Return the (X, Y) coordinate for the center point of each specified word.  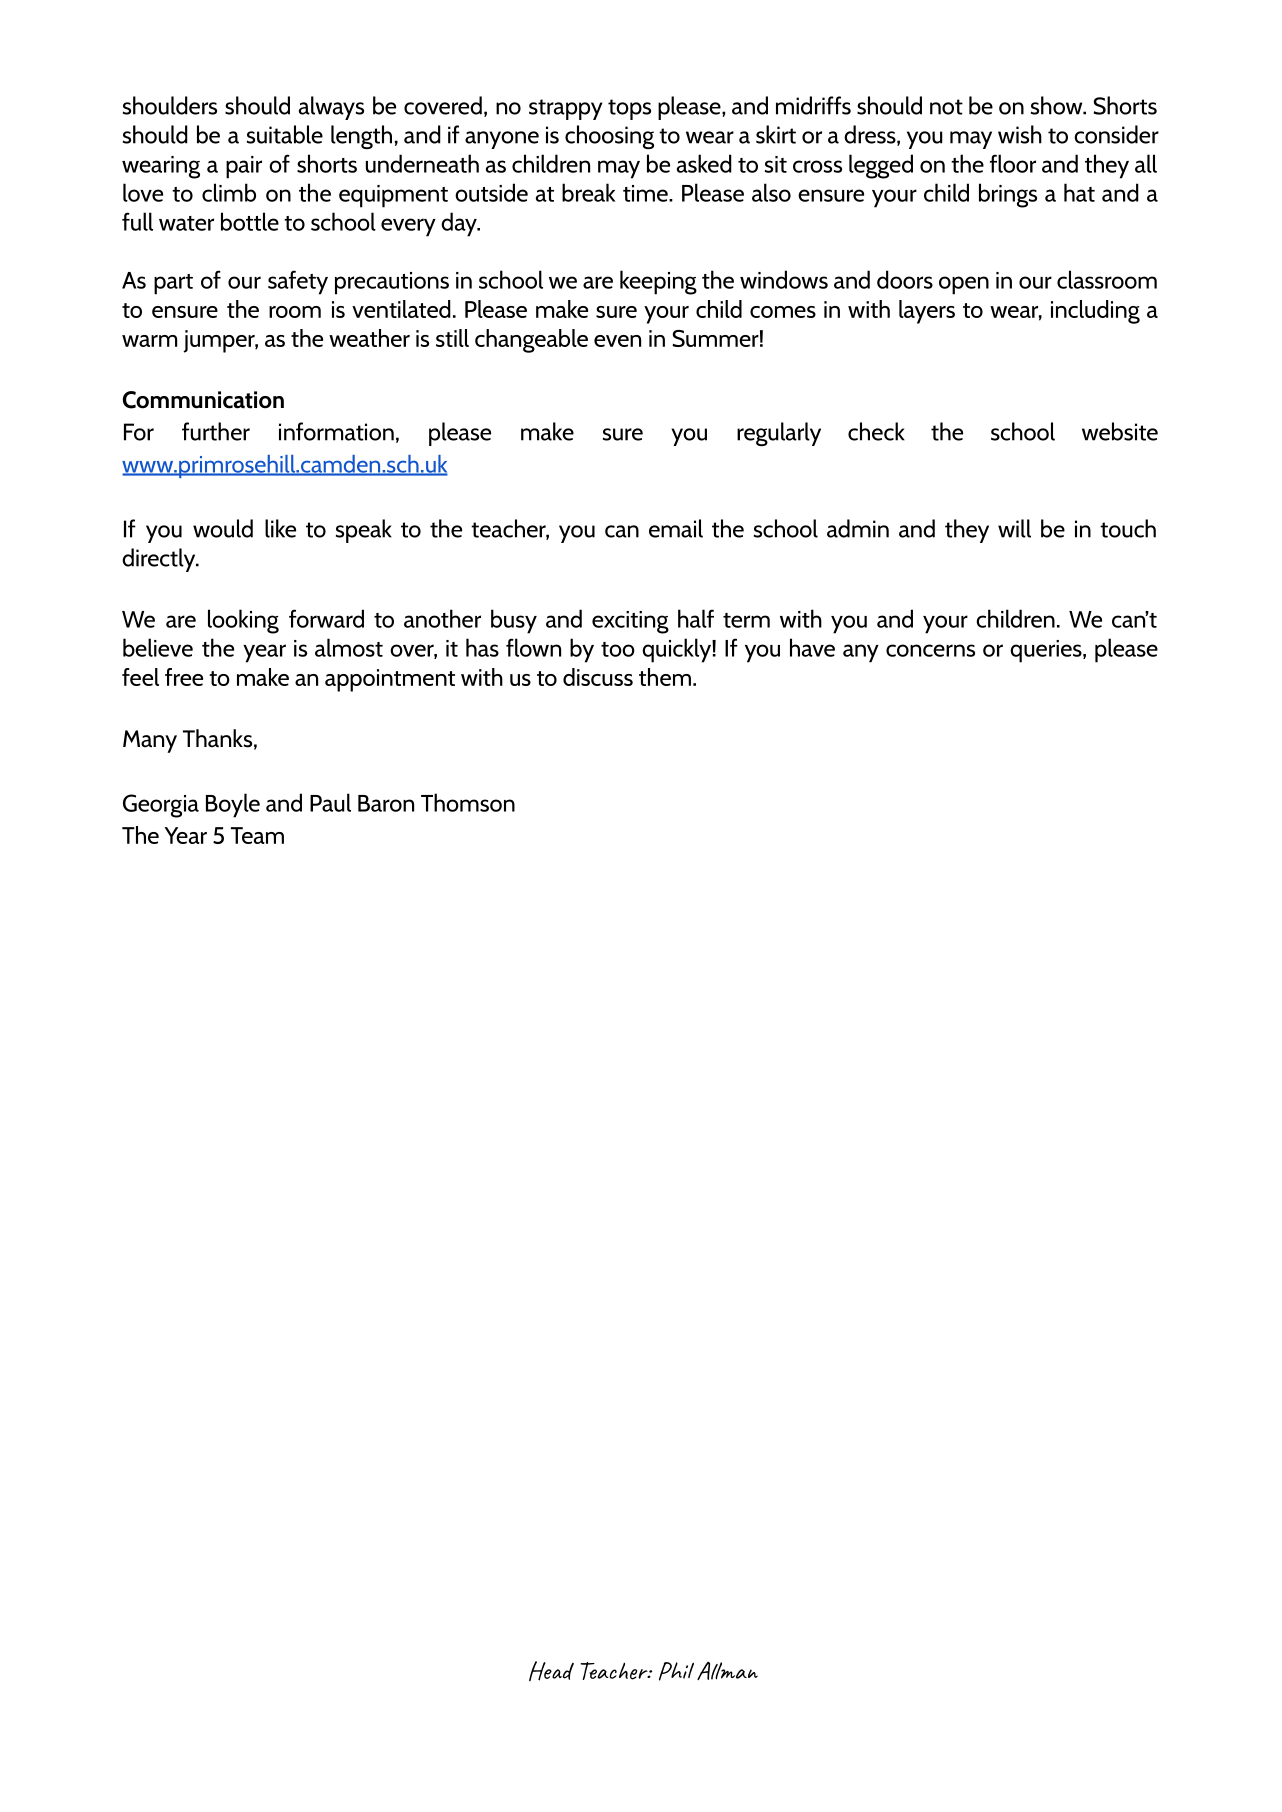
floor (1013, 163)
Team (257, 835)
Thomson (468, 802)
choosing (609, 137)
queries (1047, 651)
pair (244, 167)
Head (551, 1671)
